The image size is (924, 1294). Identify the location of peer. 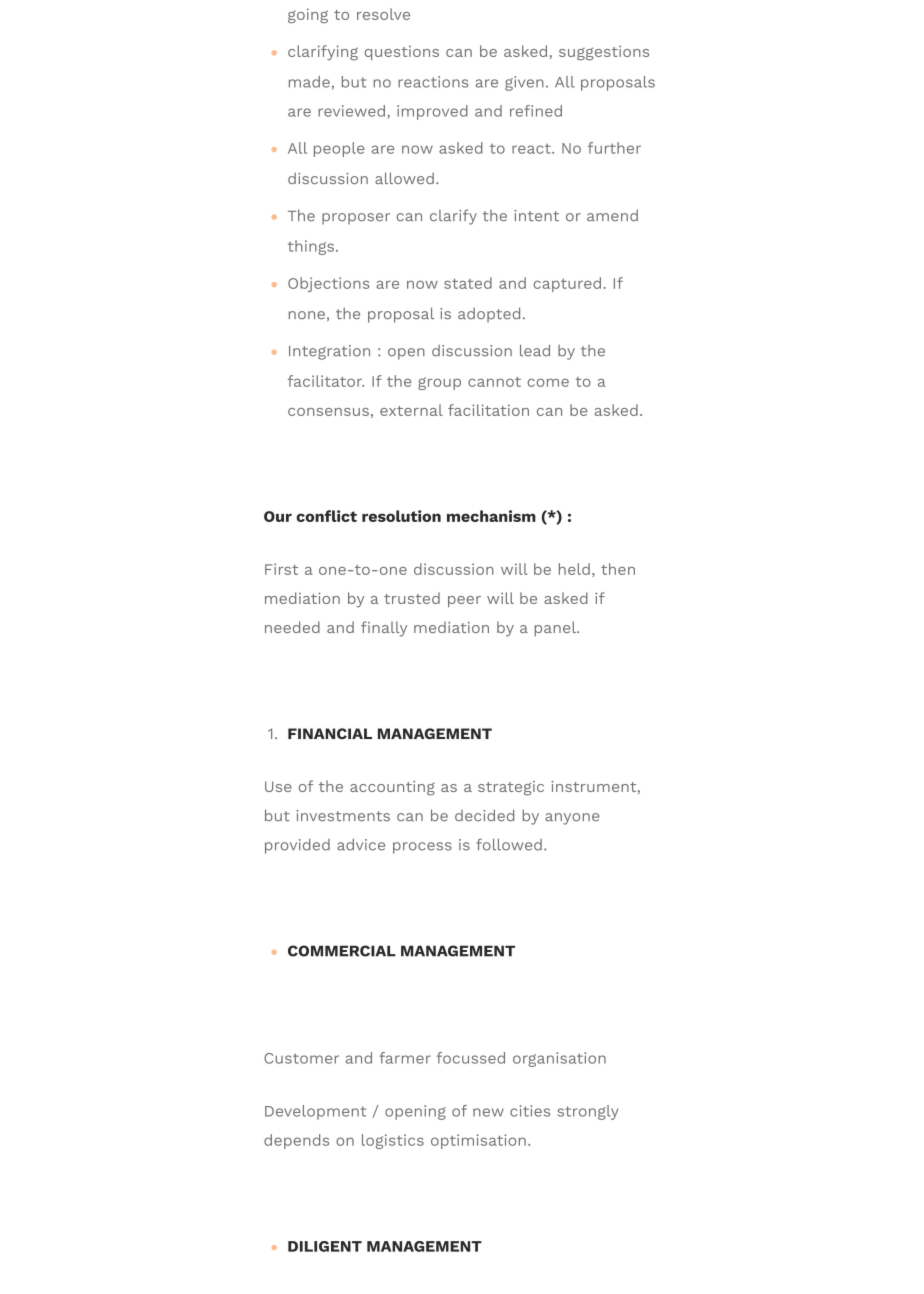
(464, 601).
